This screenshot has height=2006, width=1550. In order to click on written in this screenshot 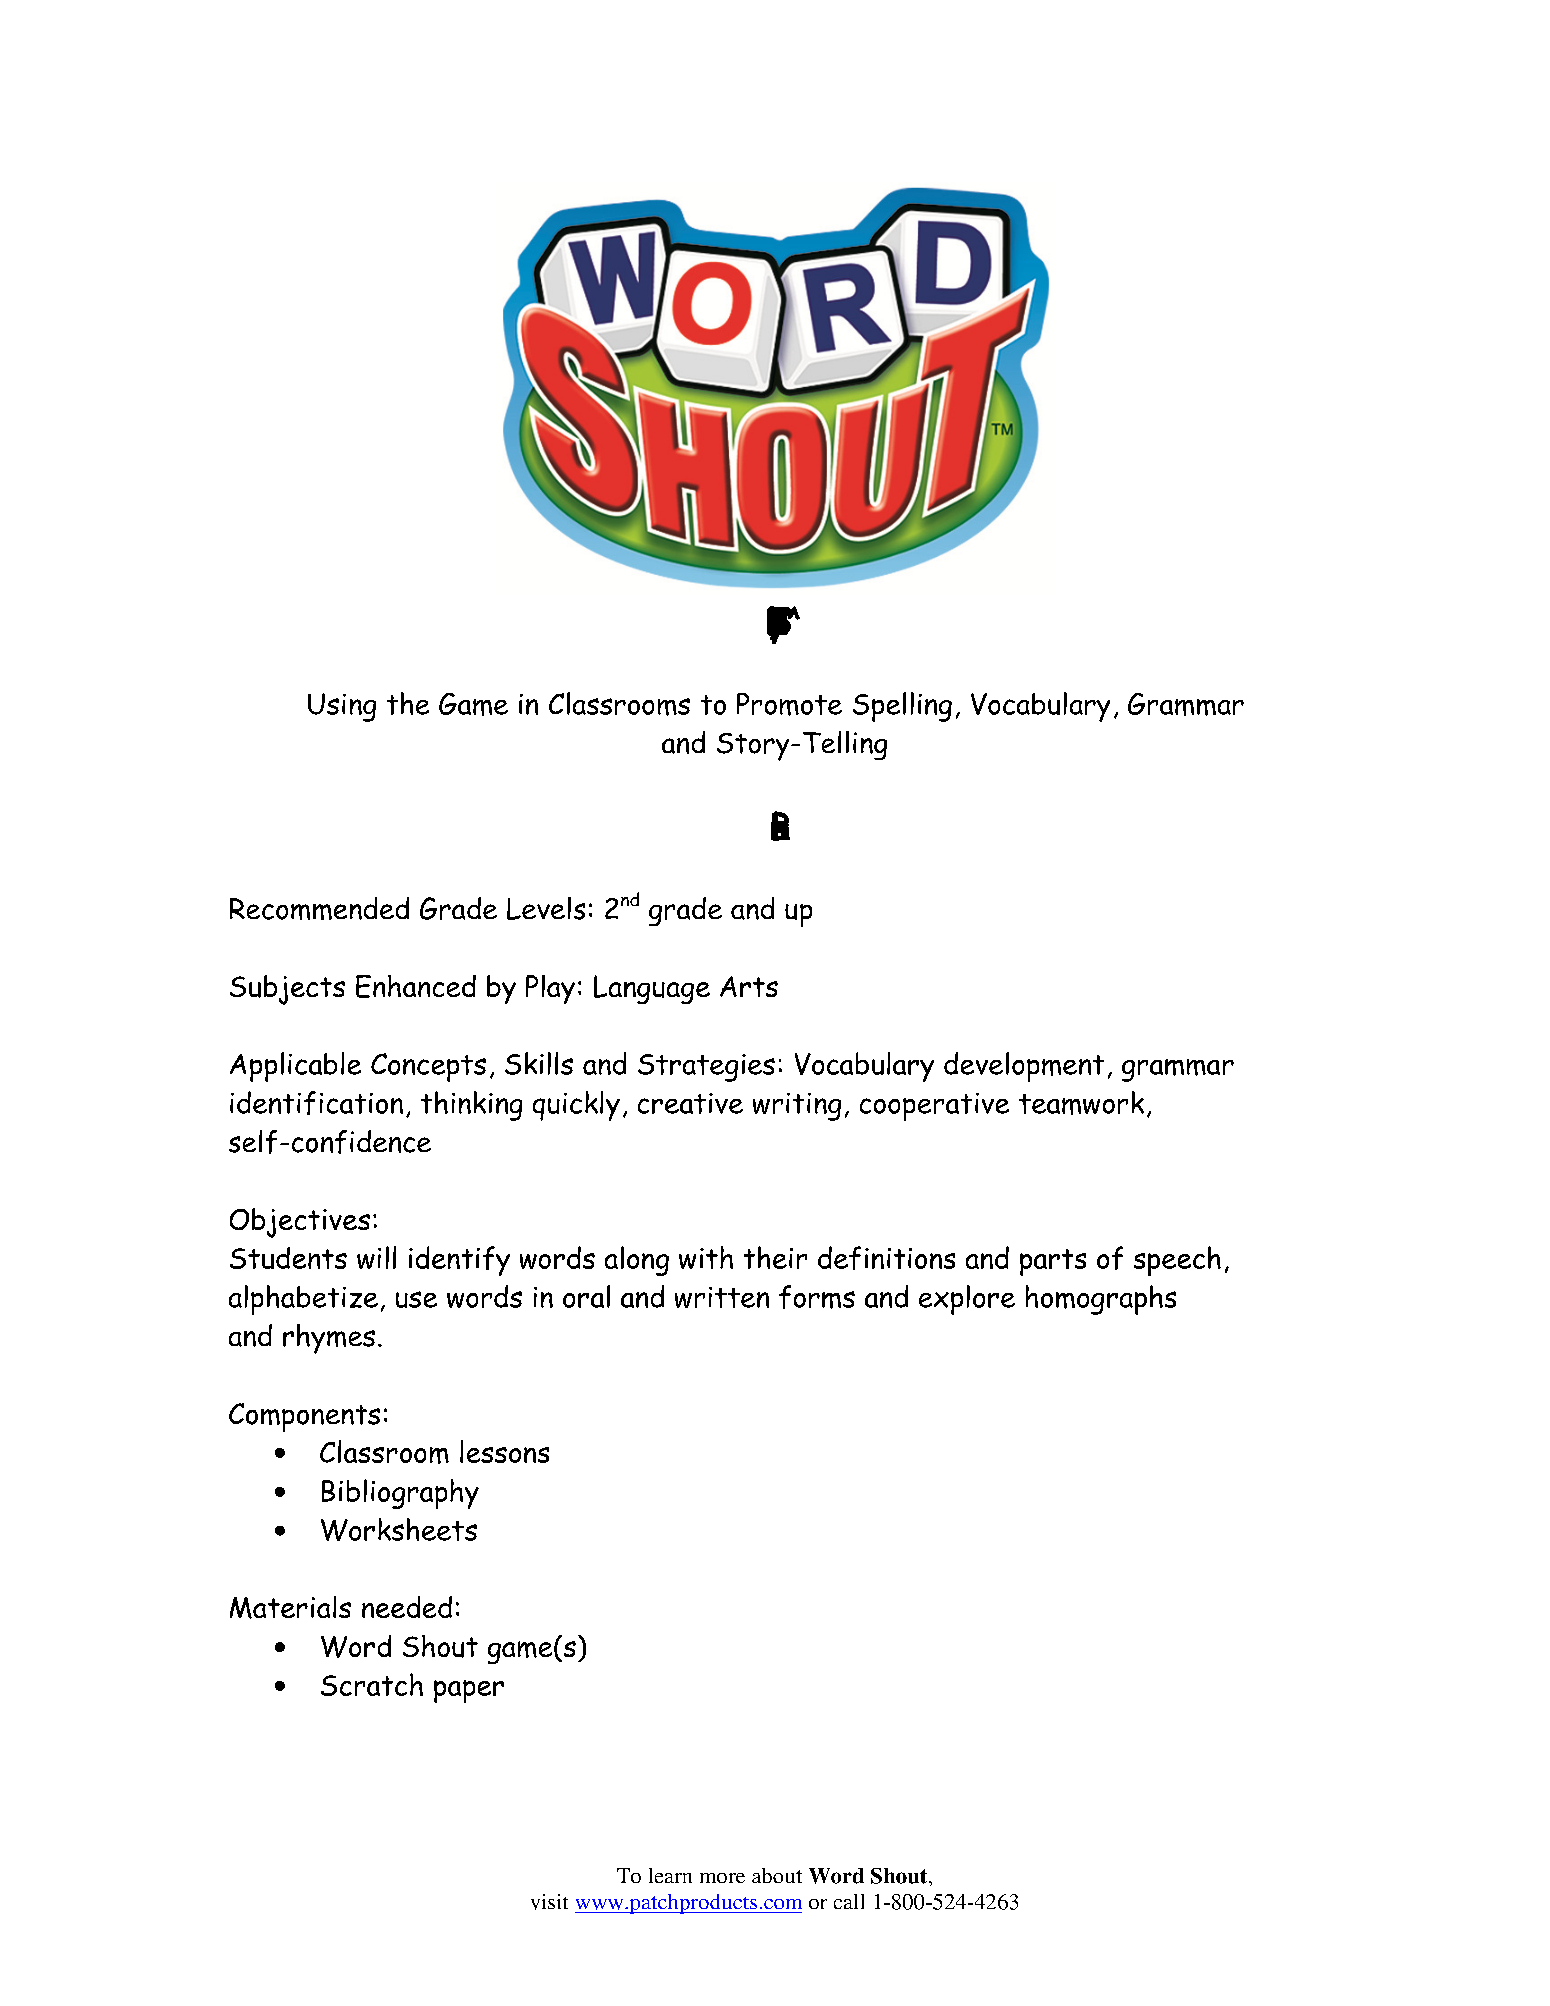, I will do `click(722, 1297)`.
